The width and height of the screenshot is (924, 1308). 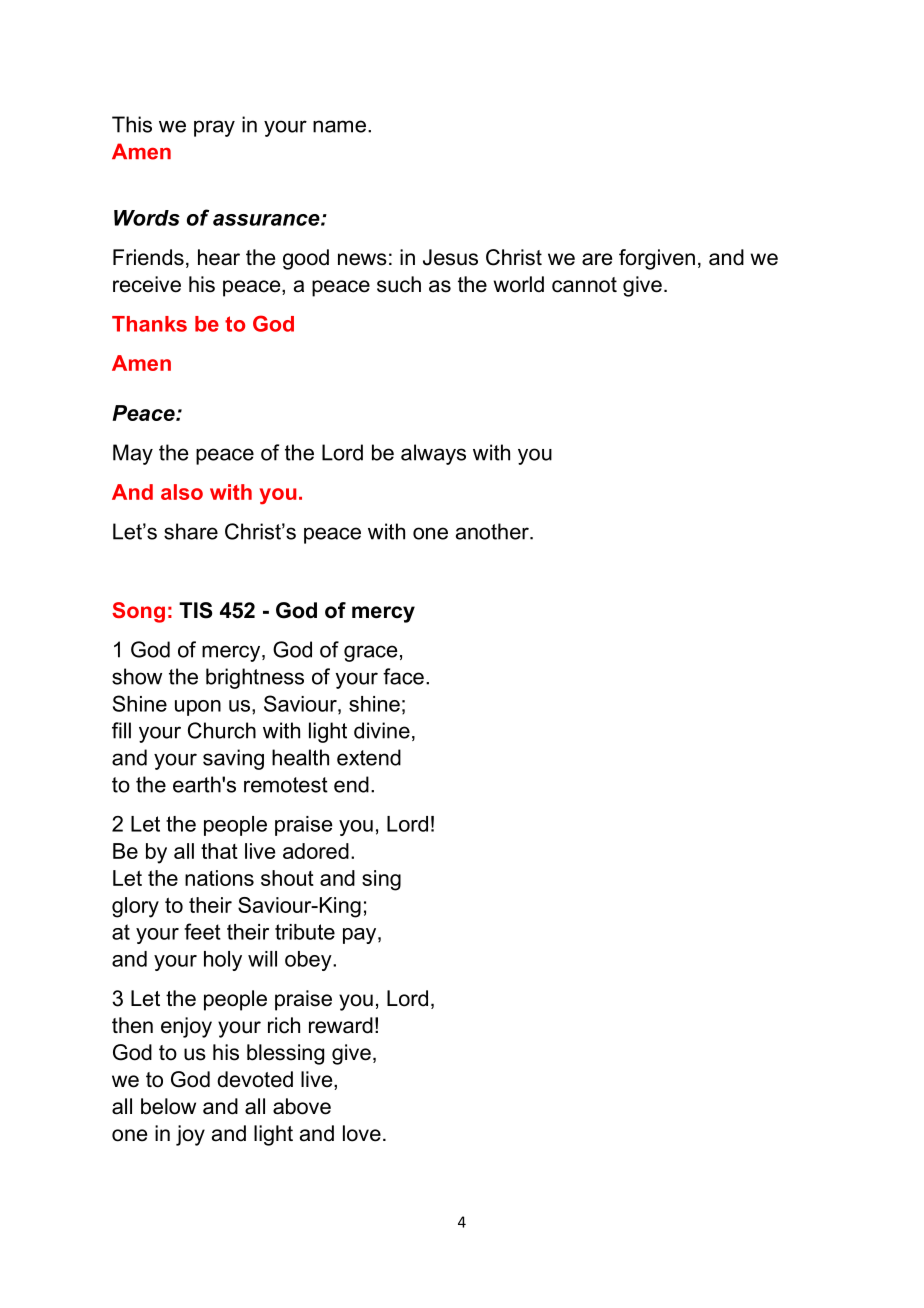 What do you see at coordinates (339, 126) in the screenshot?
I see `name` at bounding box center [339, 126].
